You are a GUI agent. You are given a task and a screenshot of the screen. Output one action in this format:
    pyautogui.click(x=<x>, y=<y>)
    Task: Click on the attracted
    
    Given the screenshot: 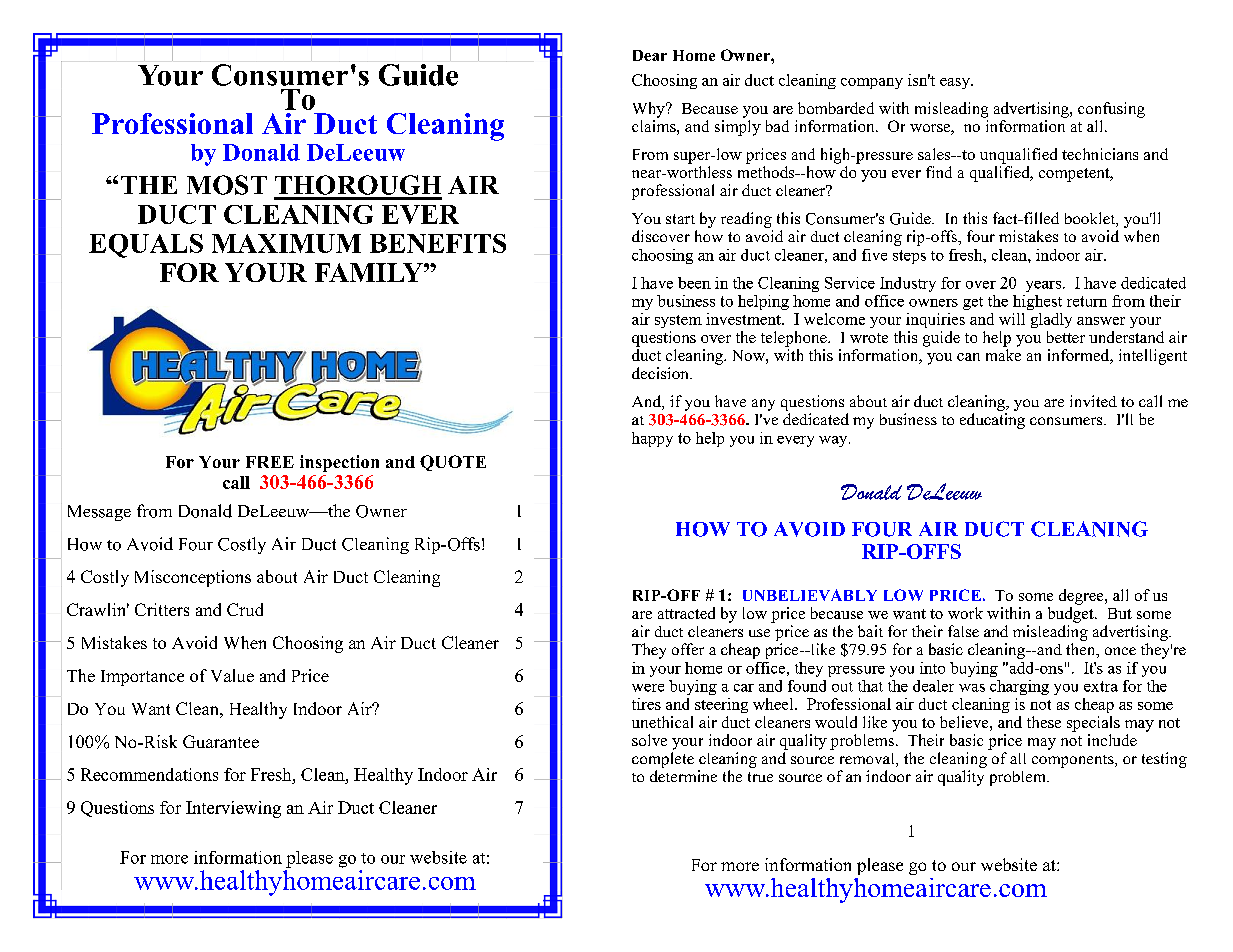 What is the action you would take?
    pyautogui.click(x=686, y=613)
